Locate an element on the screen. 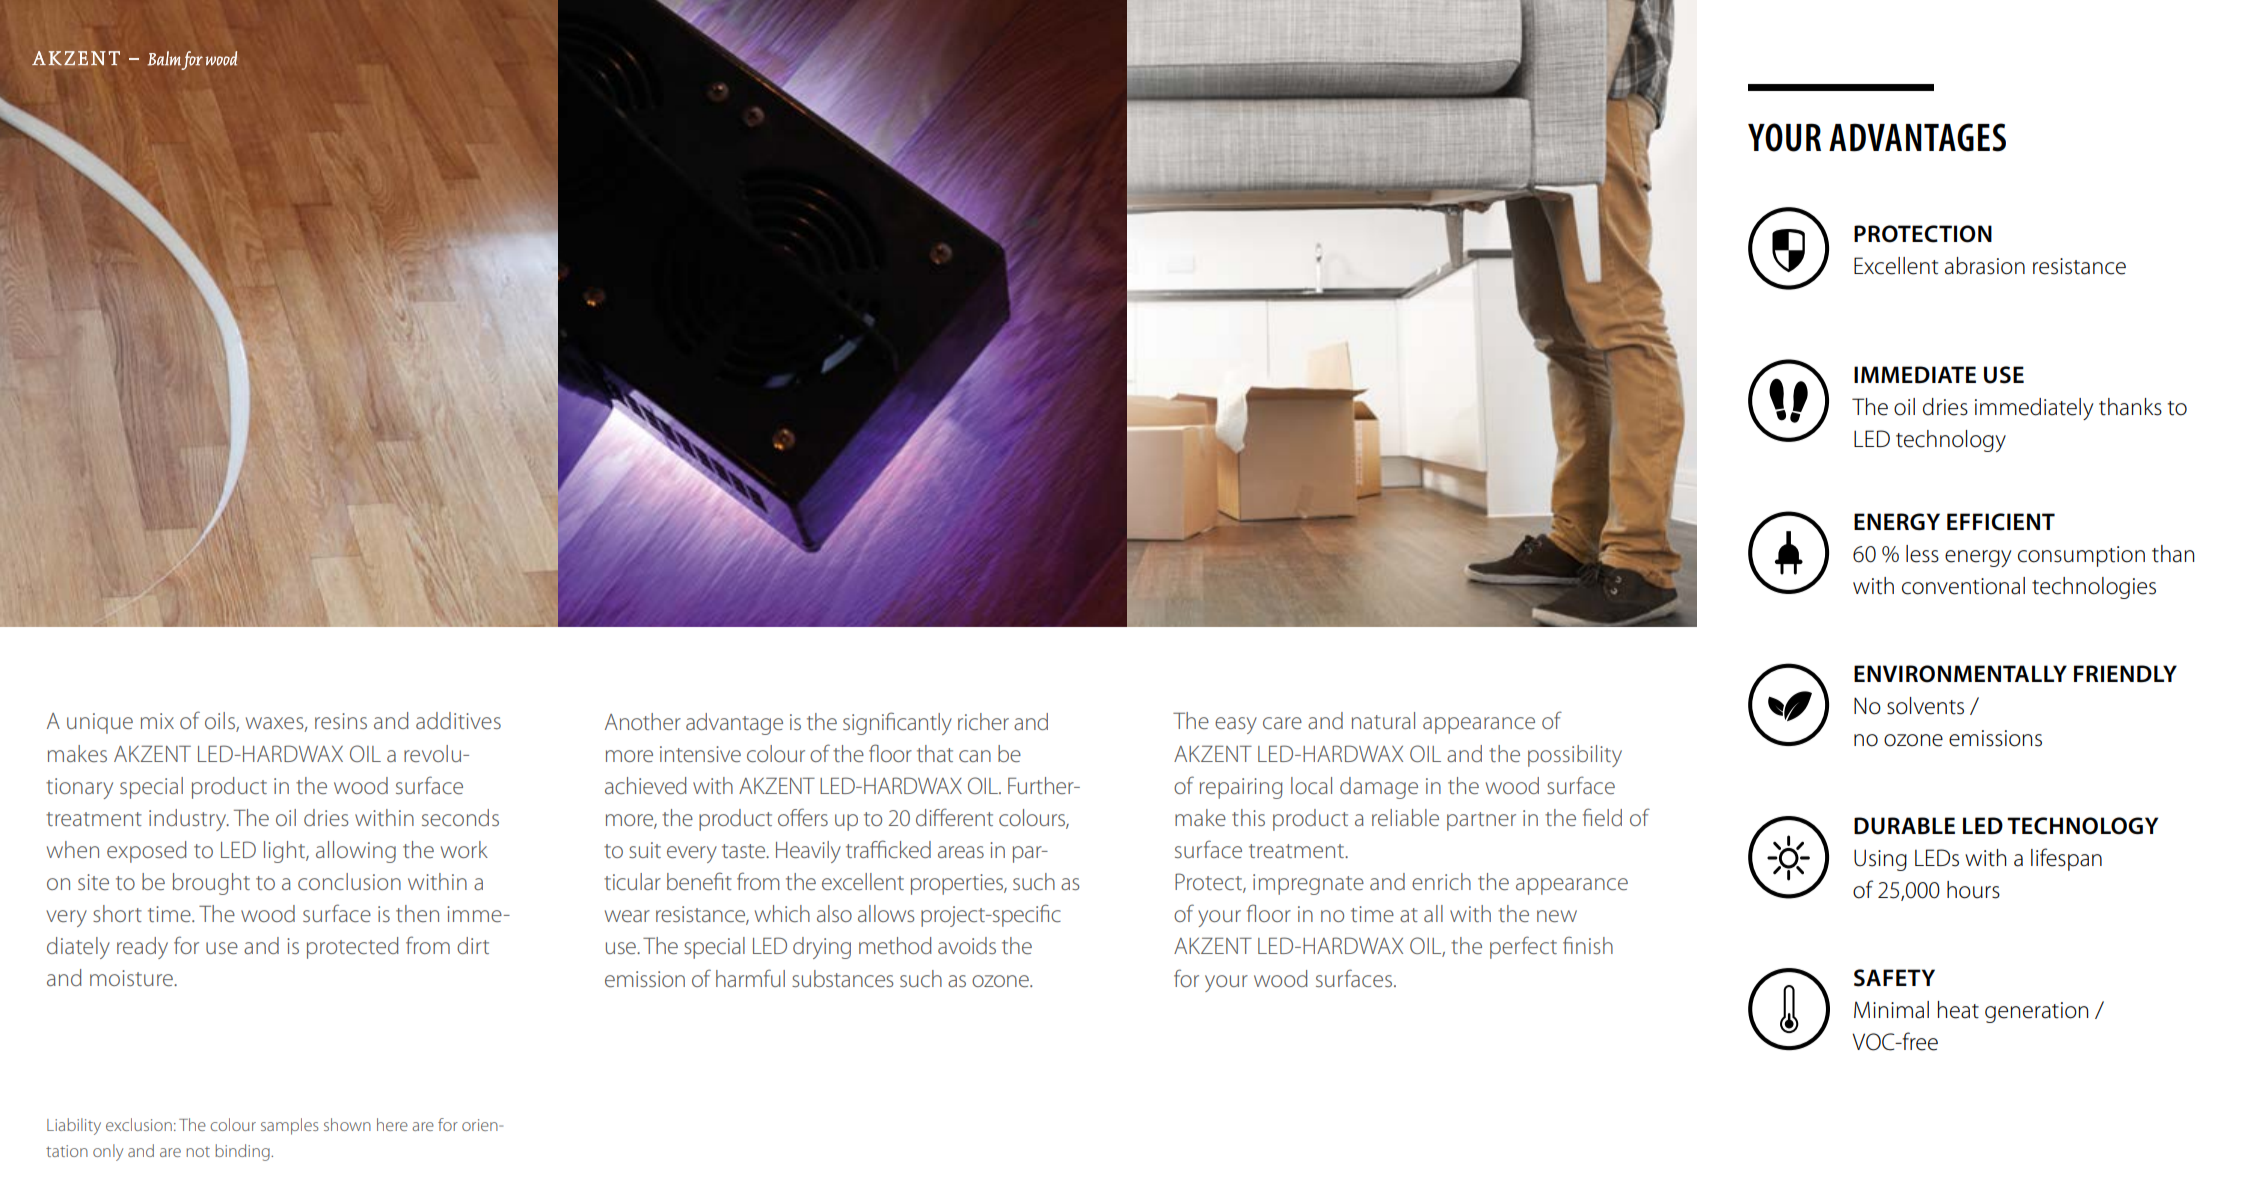 This screenshot has width=2255, height=1196. abrasion is located at coordinates (1985, 266).
